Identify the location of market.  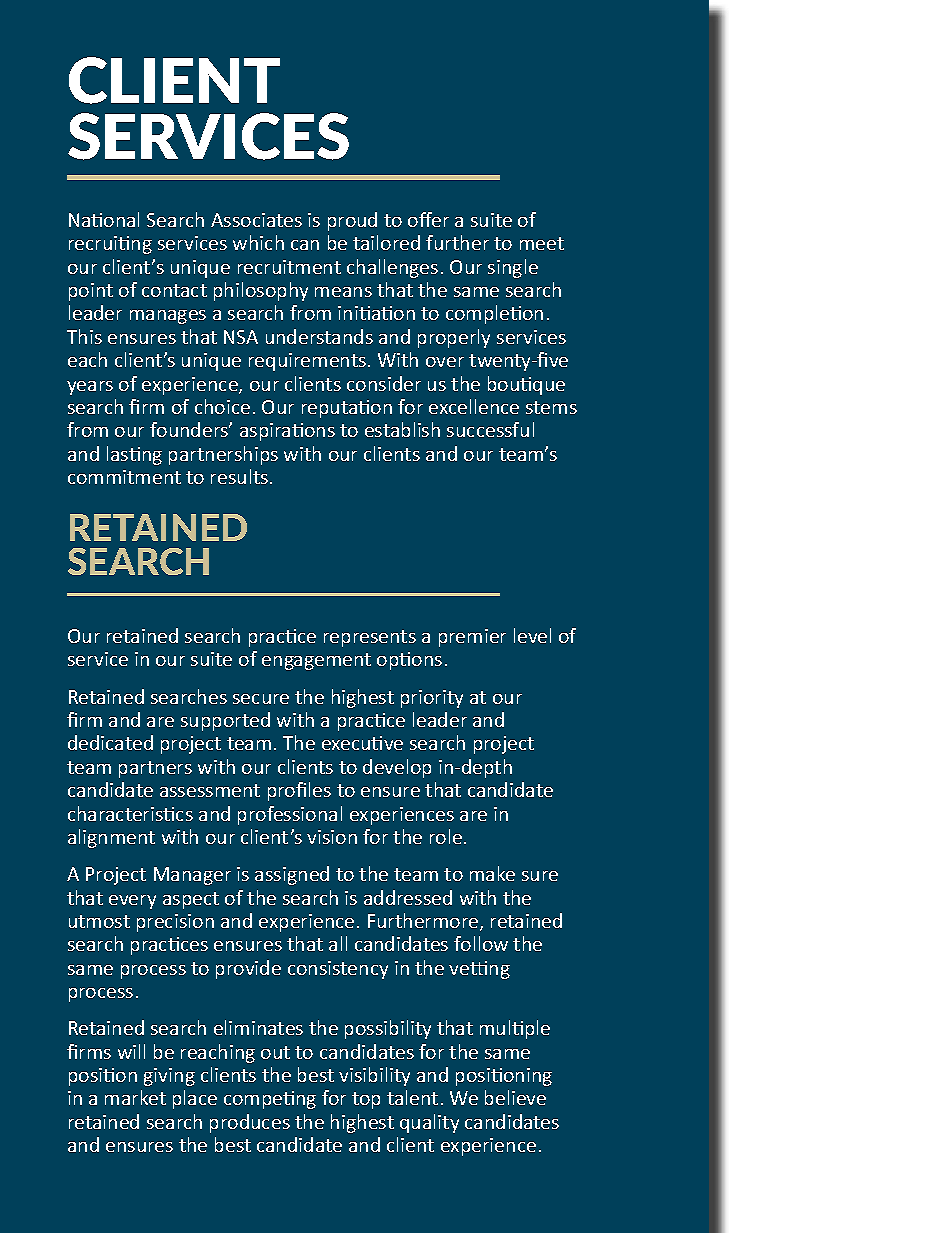
(135, 1097).
